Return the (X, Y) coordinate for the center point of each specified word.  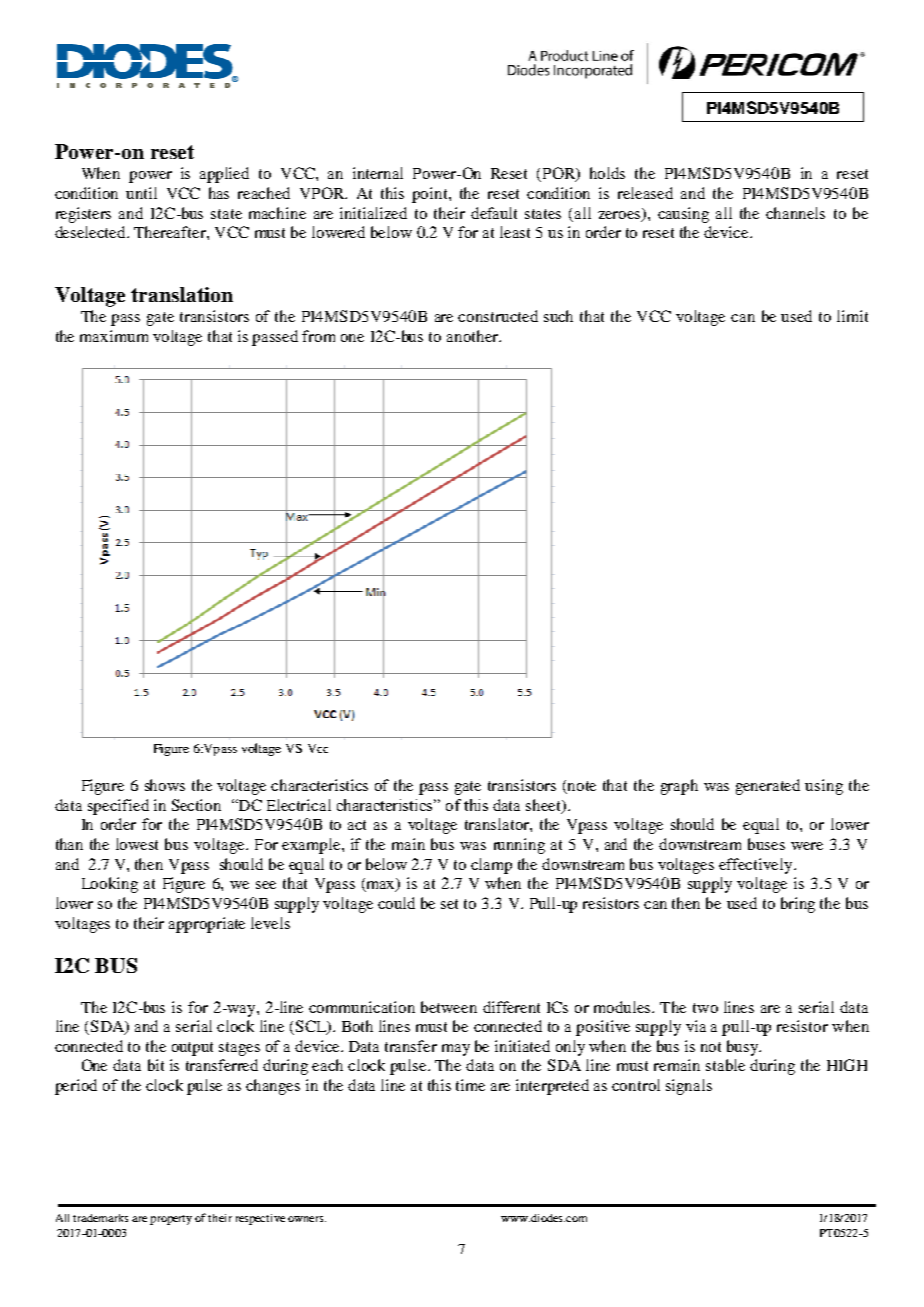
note (581, 787)
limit (852, 316)
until (141, 193)
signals (689, 1087)
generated (768, 787)
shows (165, 785)
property (171, 1220)
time (470, 1085)
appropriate (207, 925)
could (396, 903)
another (473, 336)
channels (795, 213)
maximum (114, 336)
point (431, 195)
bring (798, 905)
